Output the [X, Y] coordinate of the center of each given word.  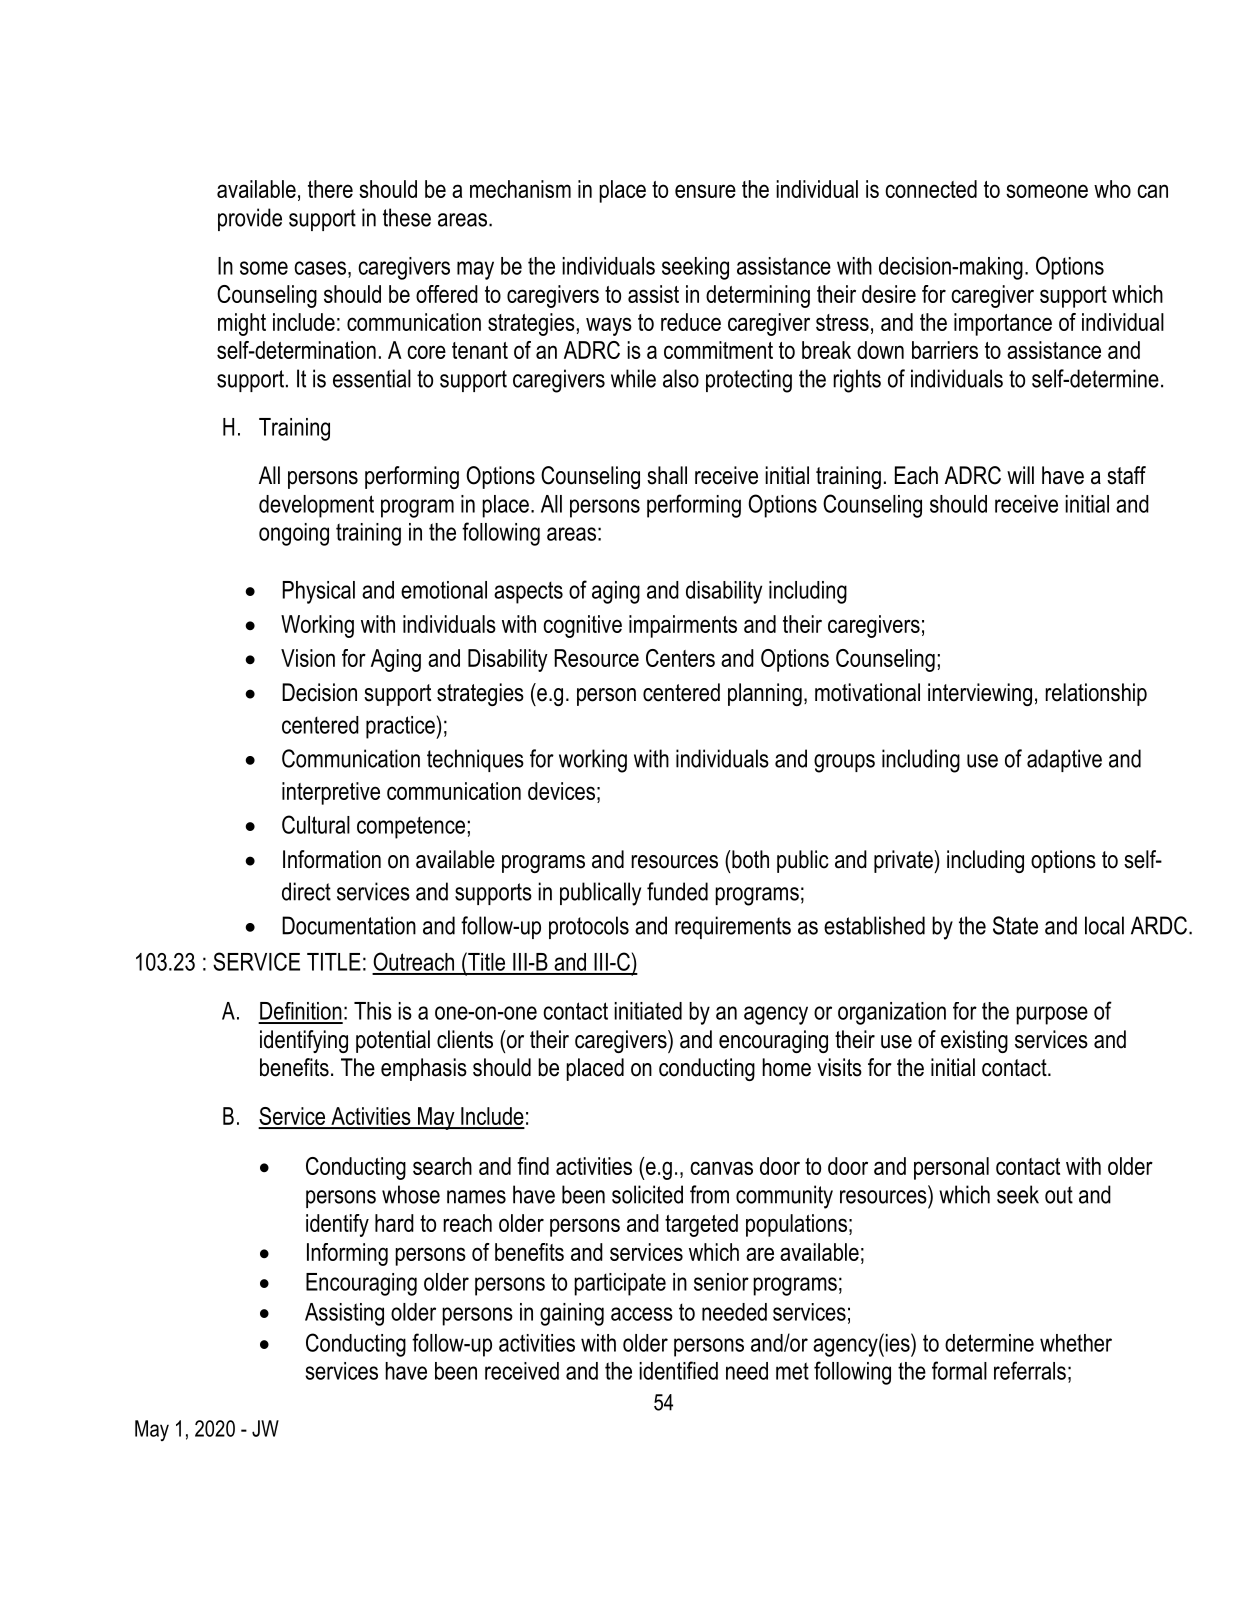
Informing [347, 1254]
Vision [308, 658]
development [316, 506]
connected [931, 189]
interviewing [980, 694]
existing [974, 1041]
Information [332, 859]
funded [677, 891]
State [1015, 925]
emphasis [424, 1069]
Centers [680, 658]
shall [667, 475]
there [330, 189]
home [786, 1067]
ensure [705, 191]
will [1020, 475]
